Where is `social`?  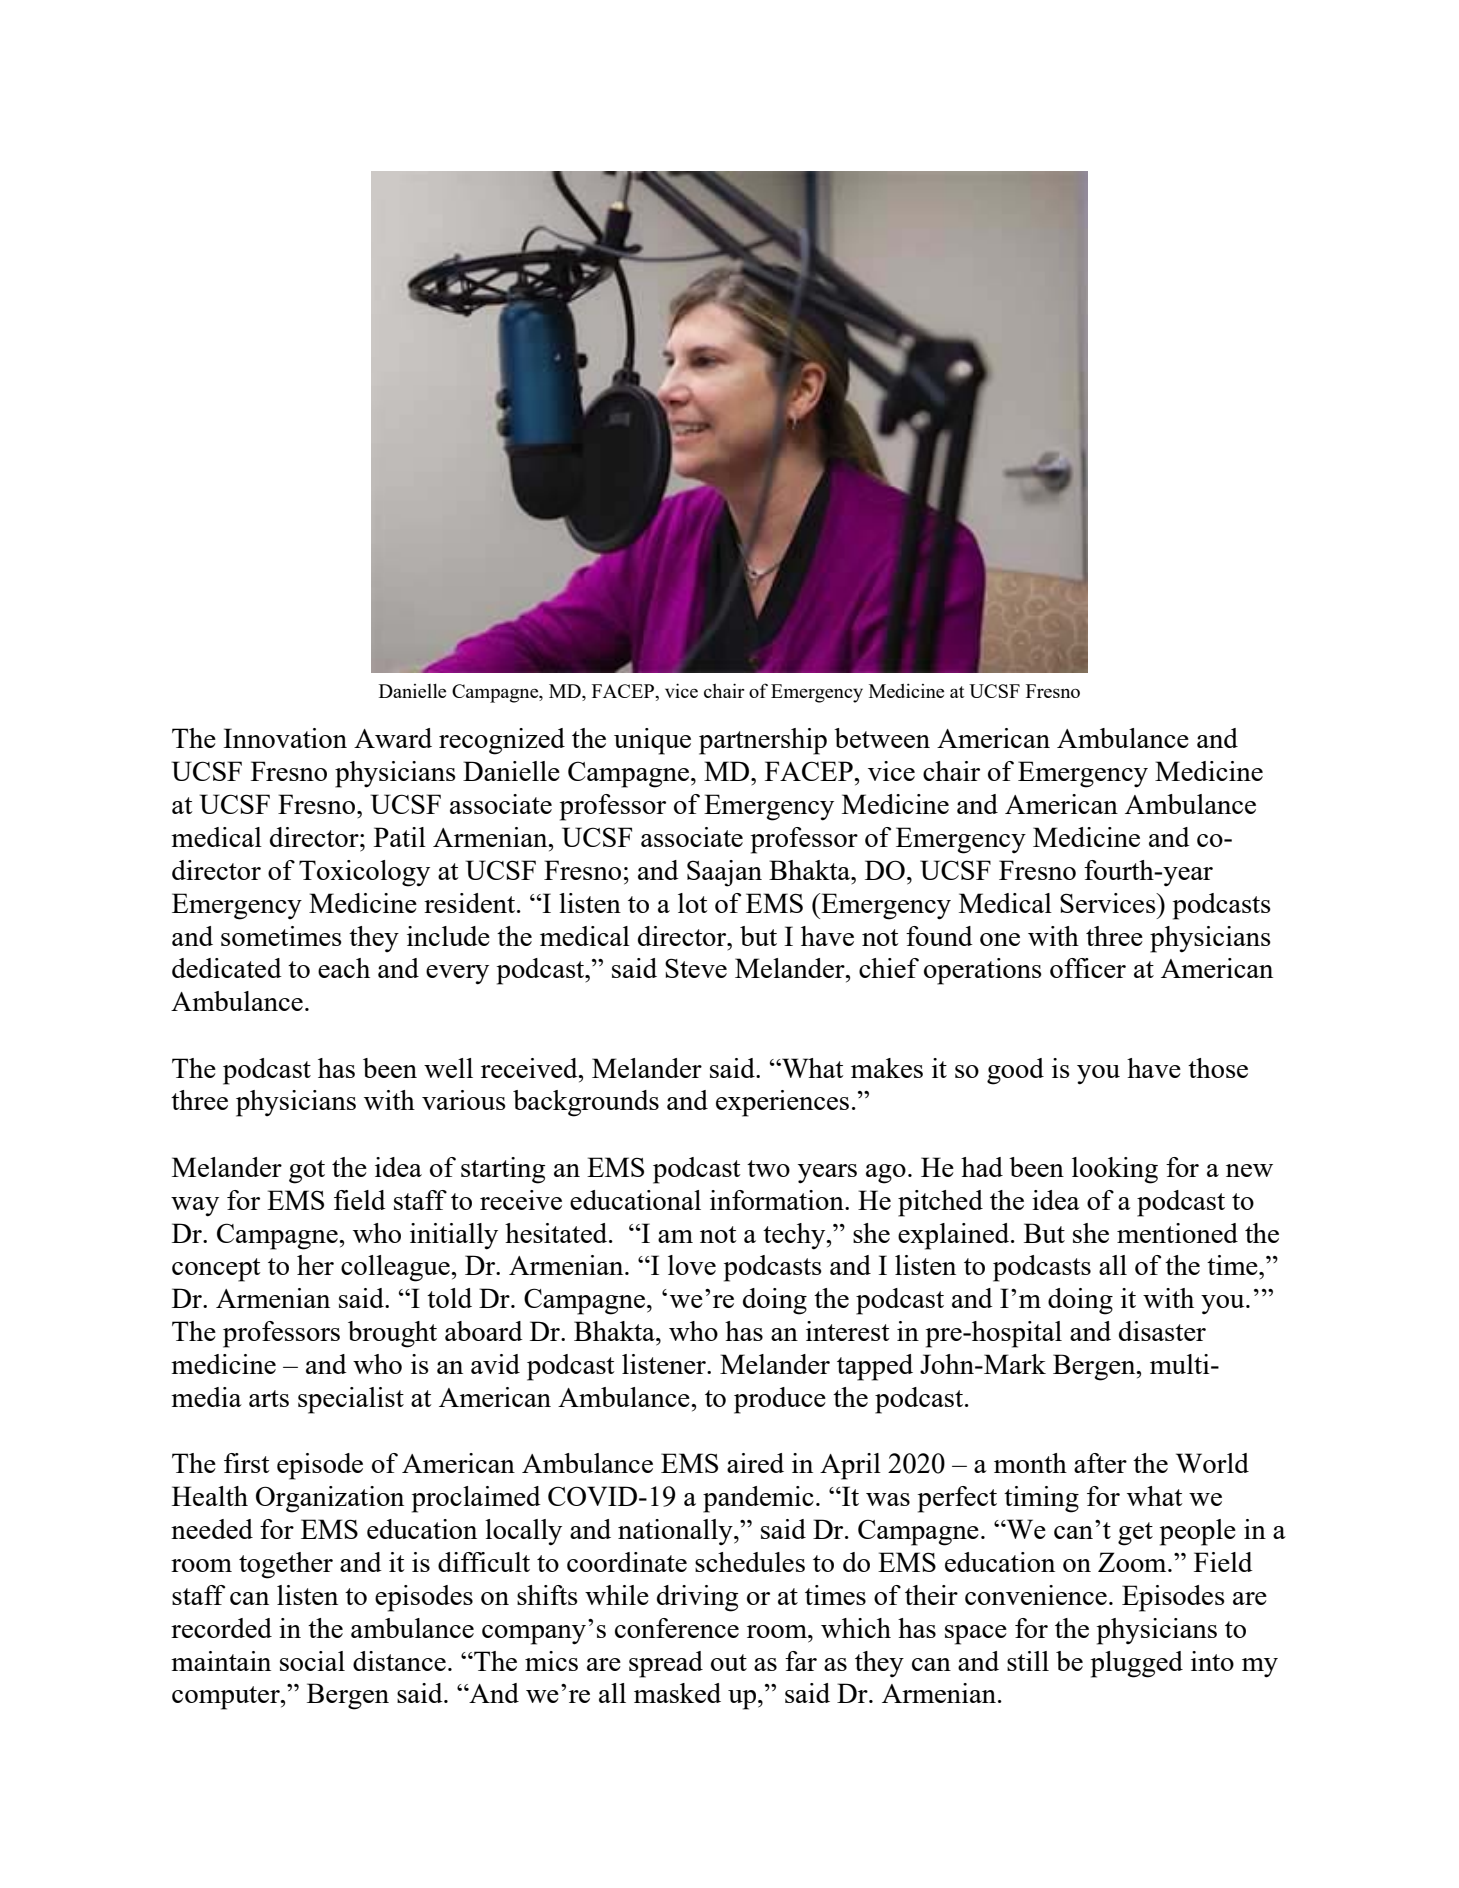 social is located at coordinates (312, 1661).
